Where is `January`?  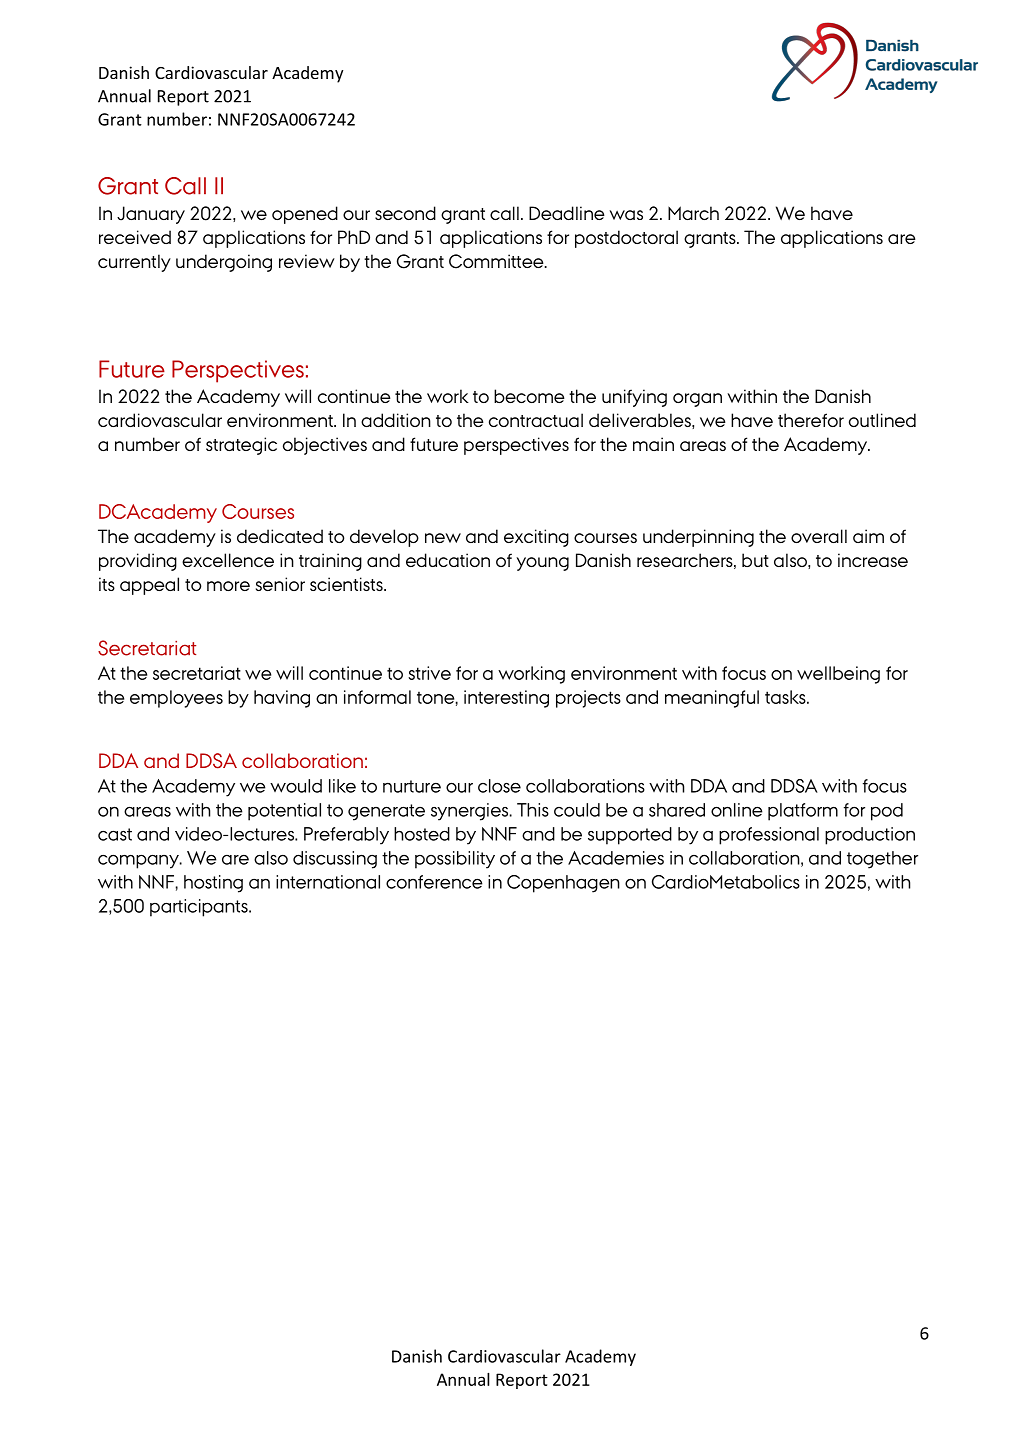 January is located at coordinates (151, 215).
